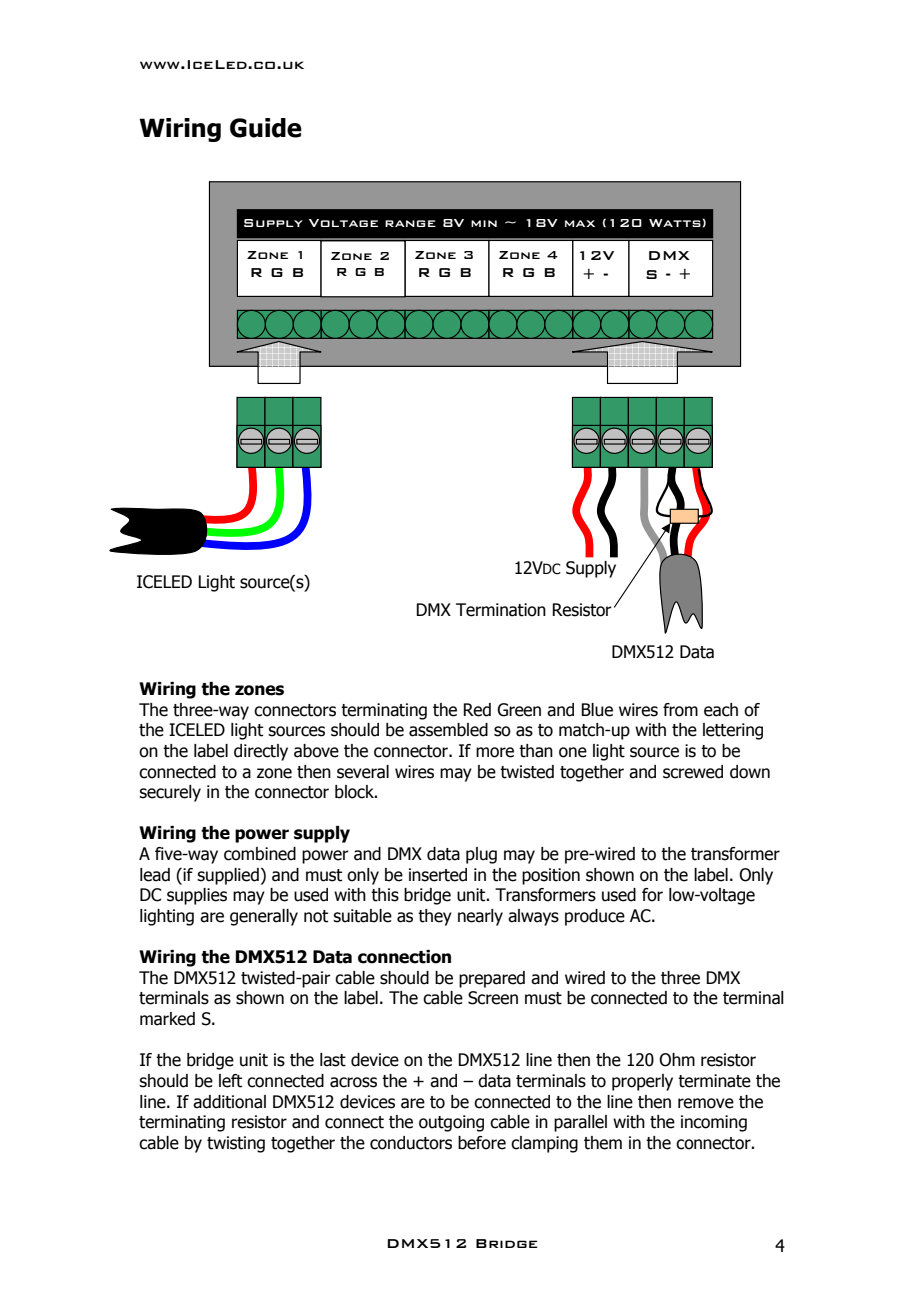 This document has width=924, height=1308. I want to click on more, so click(495, 752).
